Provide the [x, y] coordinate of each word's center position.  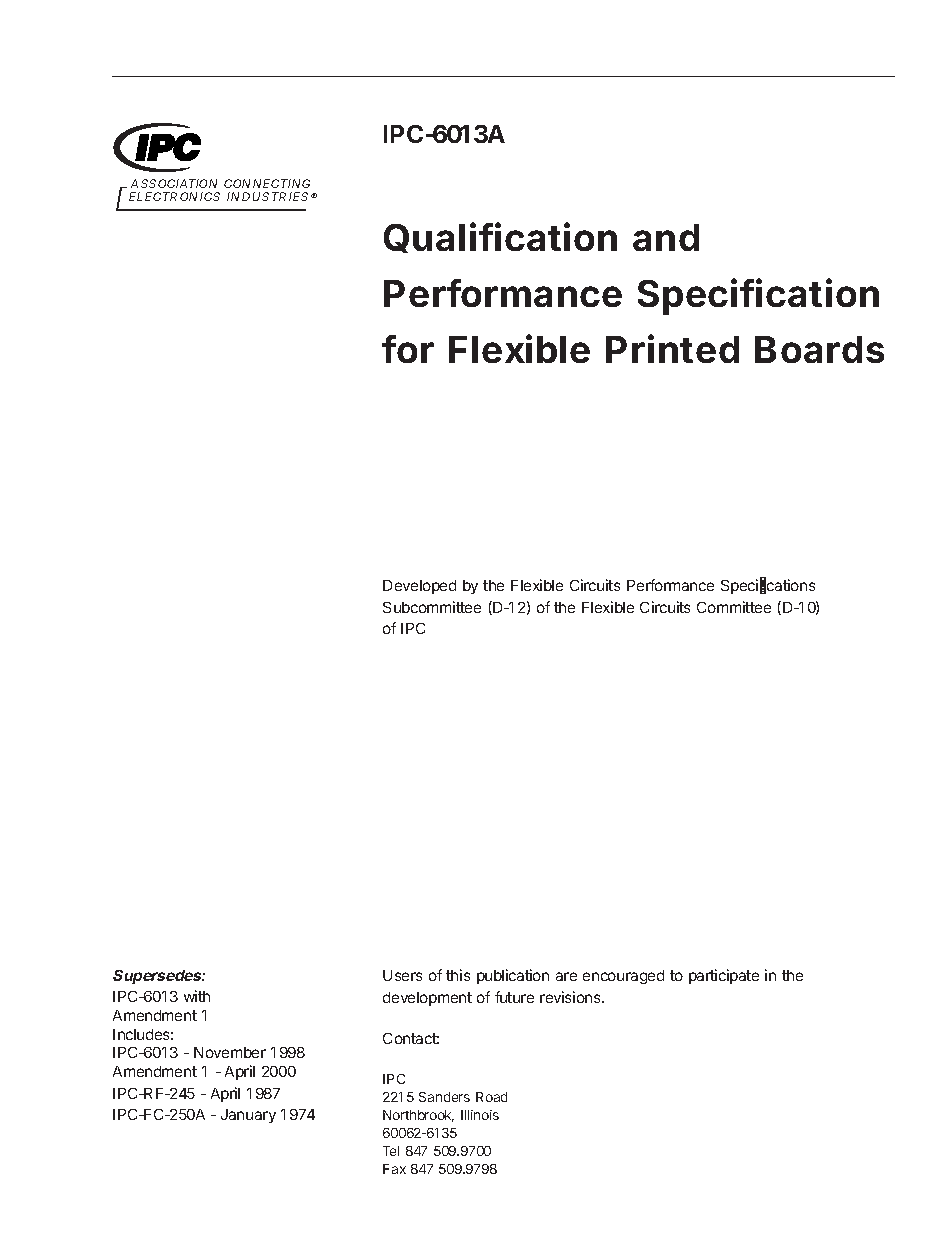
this [458, 975]
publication [513, 976]
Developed [419, 587]
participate [724, 976]
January [248, 1116]
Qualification [500, 237]
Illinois [480, 1115]
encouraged [623, 977]
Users [402, 975]
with [197, 996]
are [566, 976]
